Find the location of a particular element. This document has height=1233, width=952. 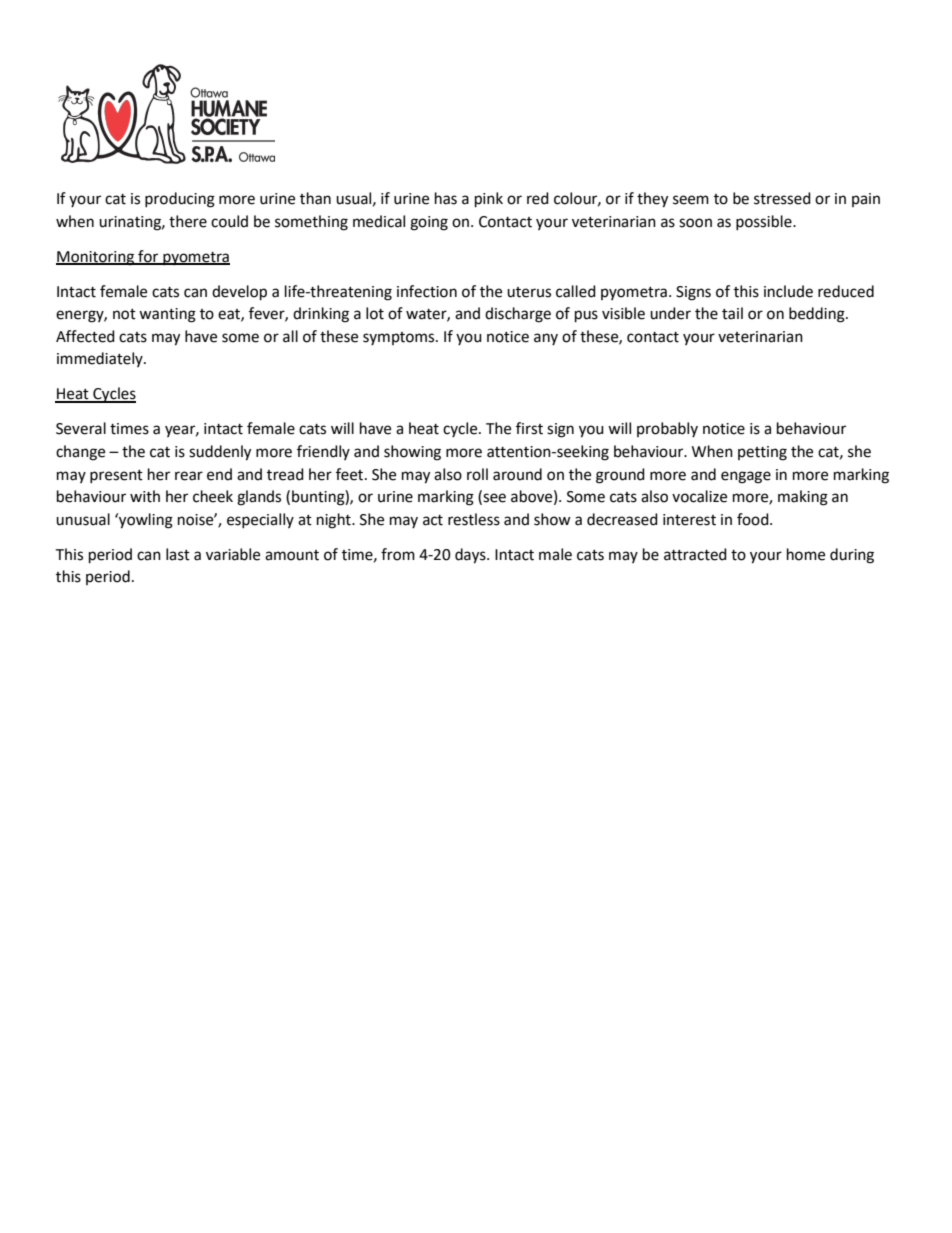

home is located at coordinates (806, 554).
